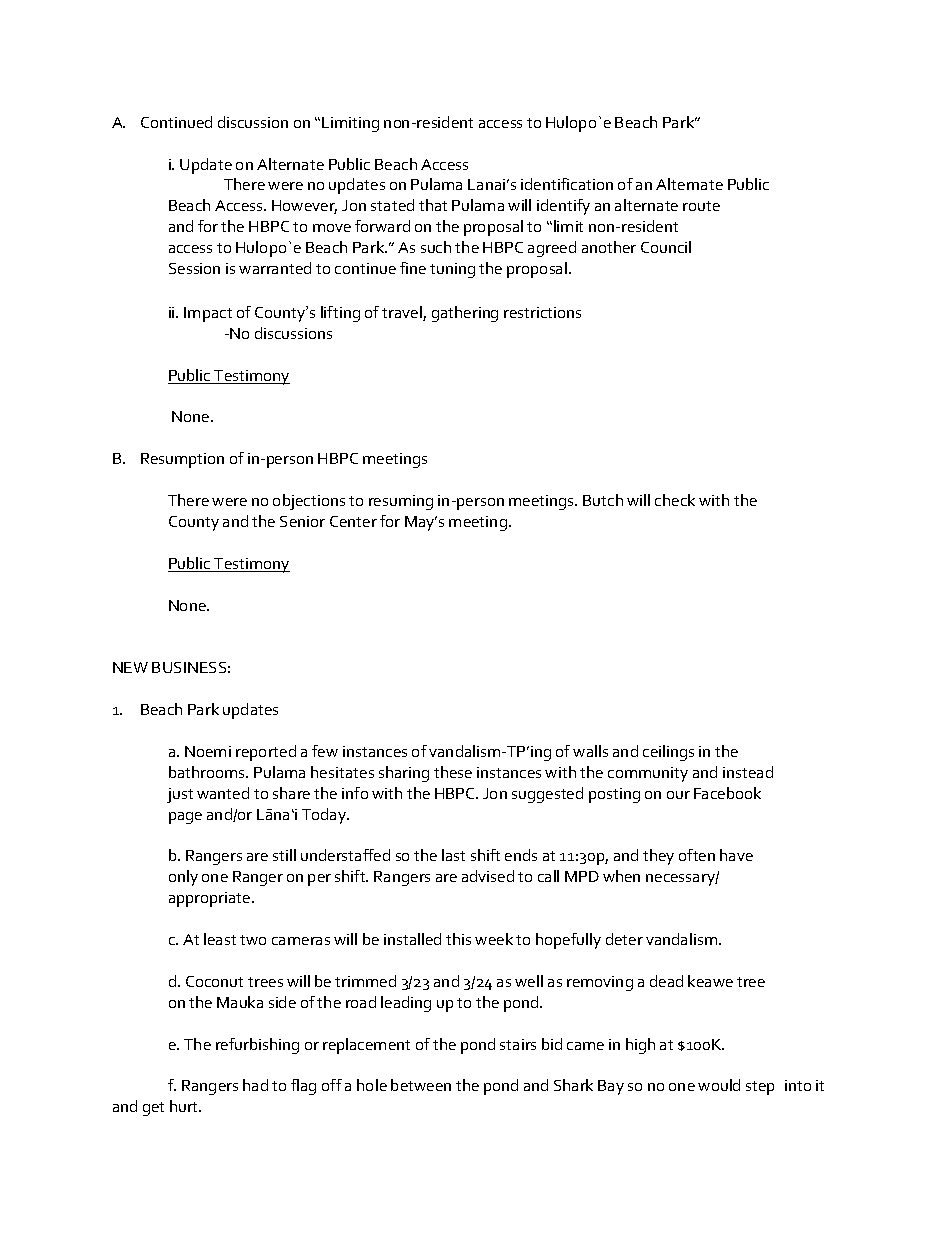  What do you see at coordinates (675, 500) in the screenshot?
I see `check` at bounding box center [675, 500].
